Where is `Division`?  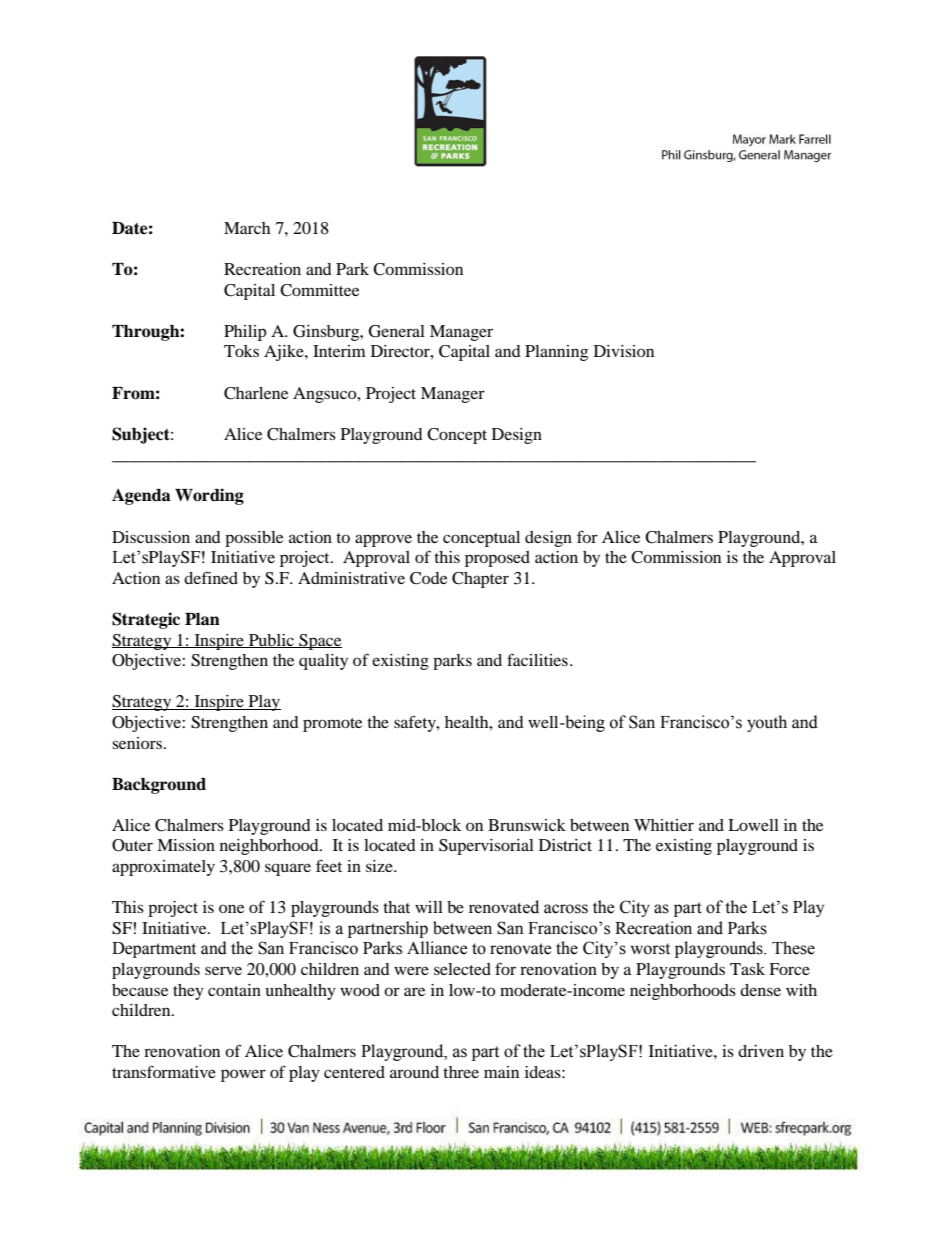
Division is located at coordinates (624, 351).
